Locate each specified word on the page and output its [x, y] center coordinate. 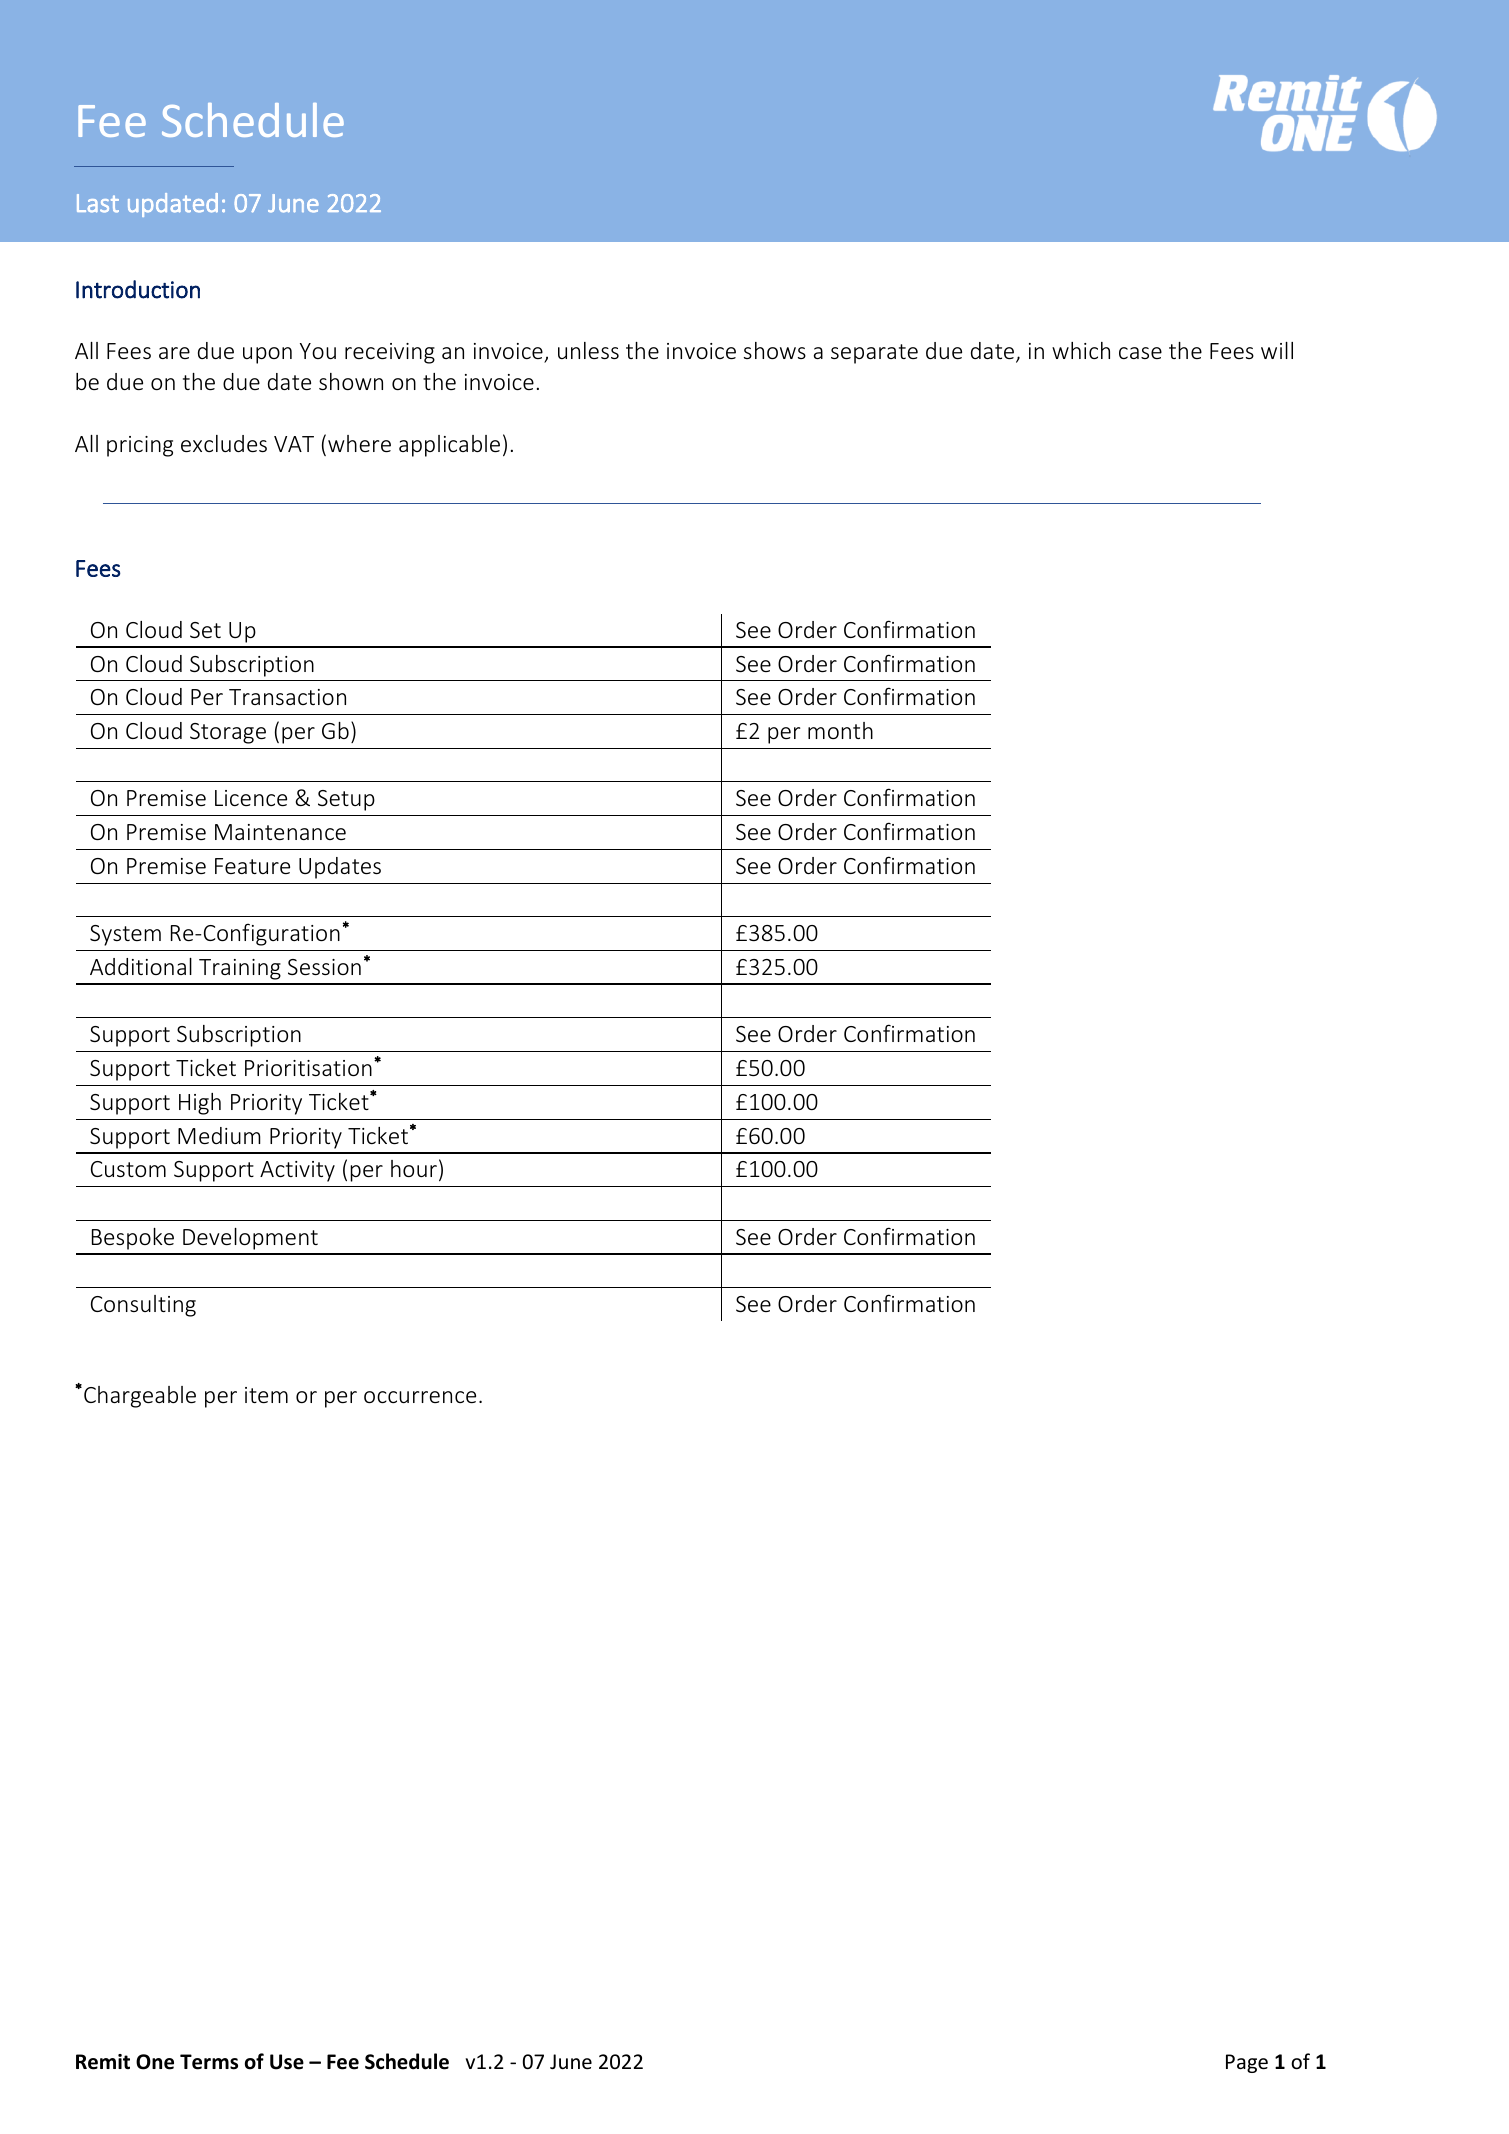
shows [775, 350]
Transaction [287, 697]
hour [414, 1168]
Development [250, 1239]
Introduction [138, 289]
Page [1247, 2063]
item [266, 1395]
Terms [209, 2062]
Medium [219, 1135]
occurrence [420, 1397]
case [1140, 353]
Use [287, 2062]
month [840, 730]
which [1081, 350]
